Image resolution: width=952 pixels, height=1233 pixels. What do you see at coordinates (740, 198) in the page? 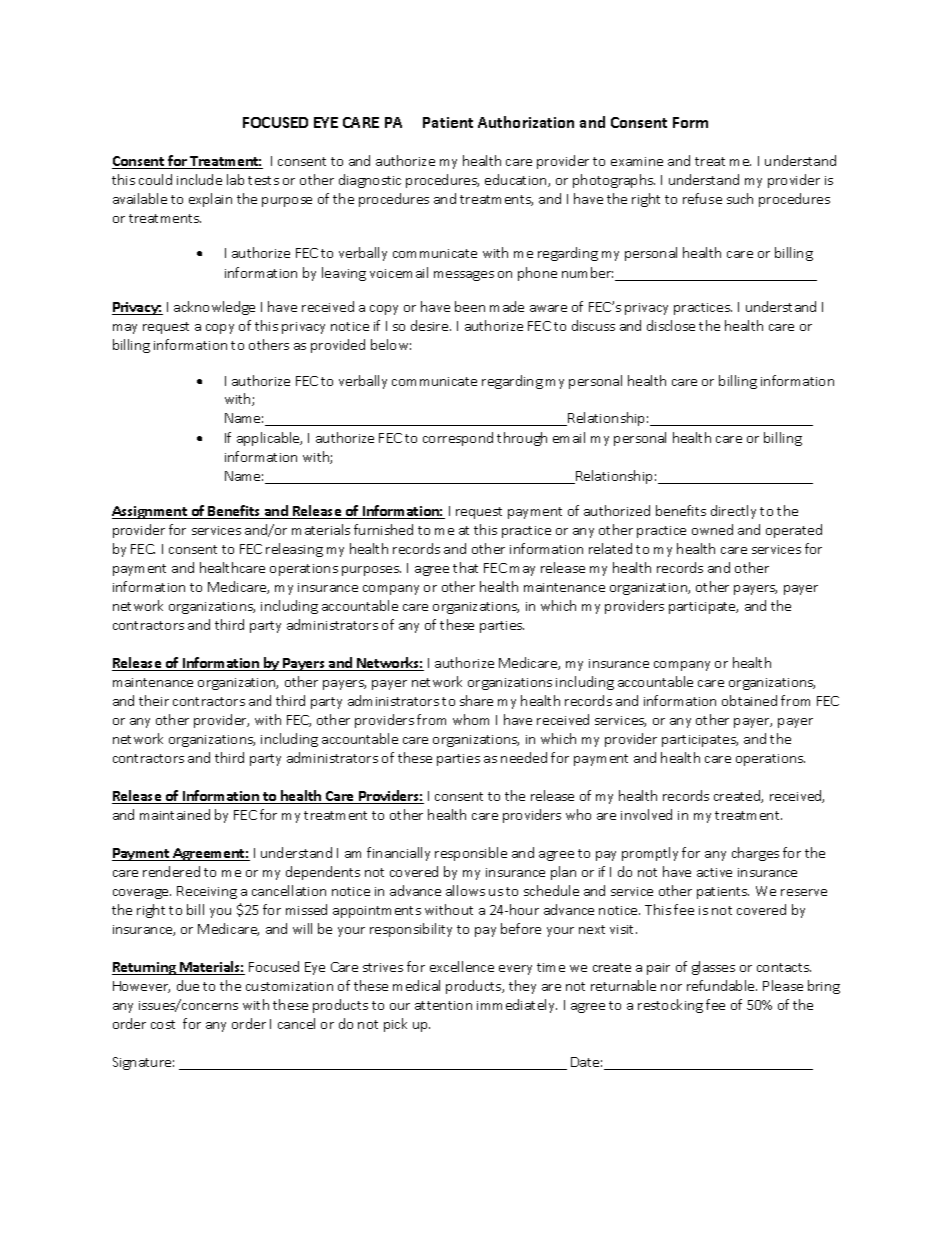
I see `such` at bounding box center [740, 198].
